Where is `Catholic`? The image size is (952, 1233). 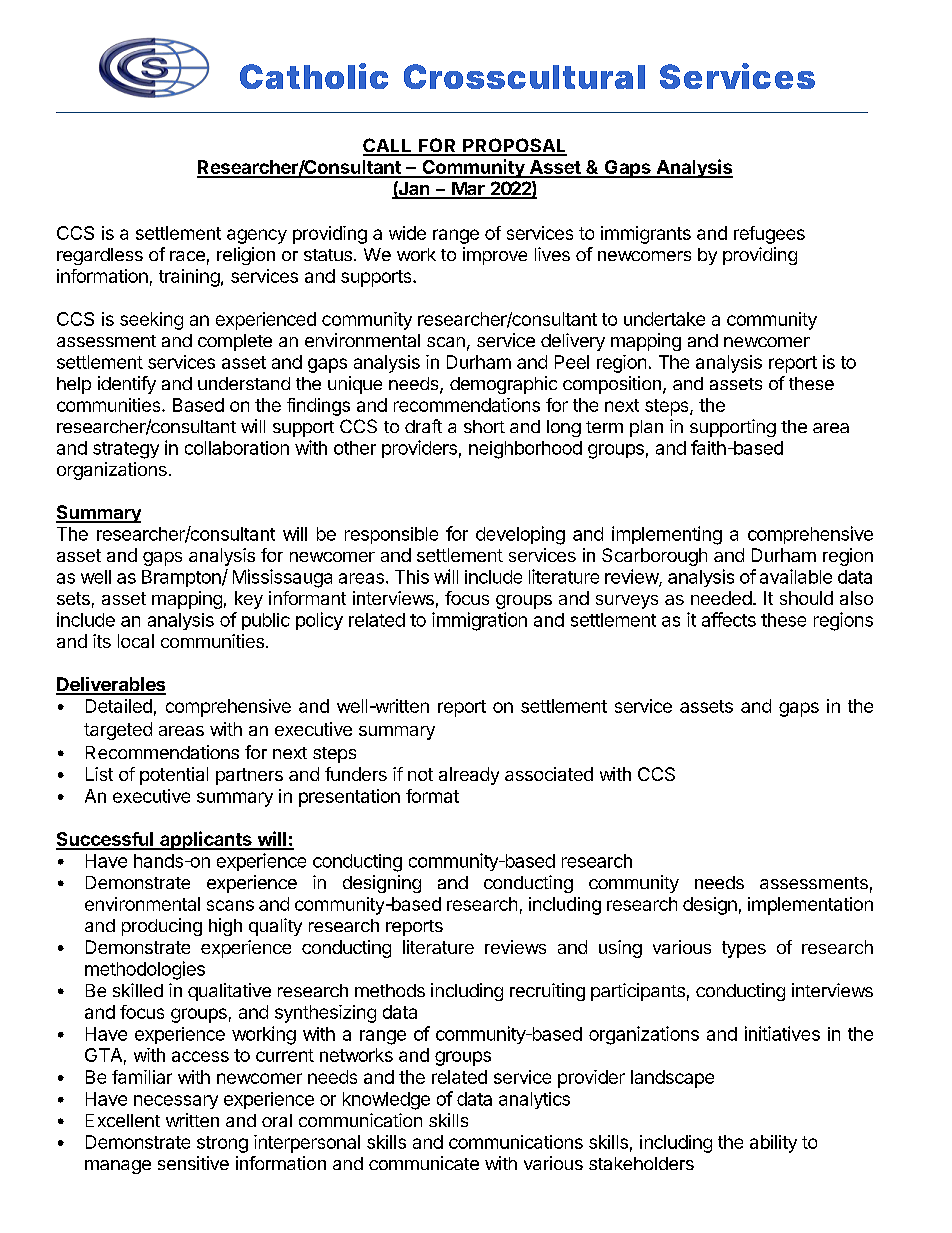 Catholic is located at coordinates (314, 76).
